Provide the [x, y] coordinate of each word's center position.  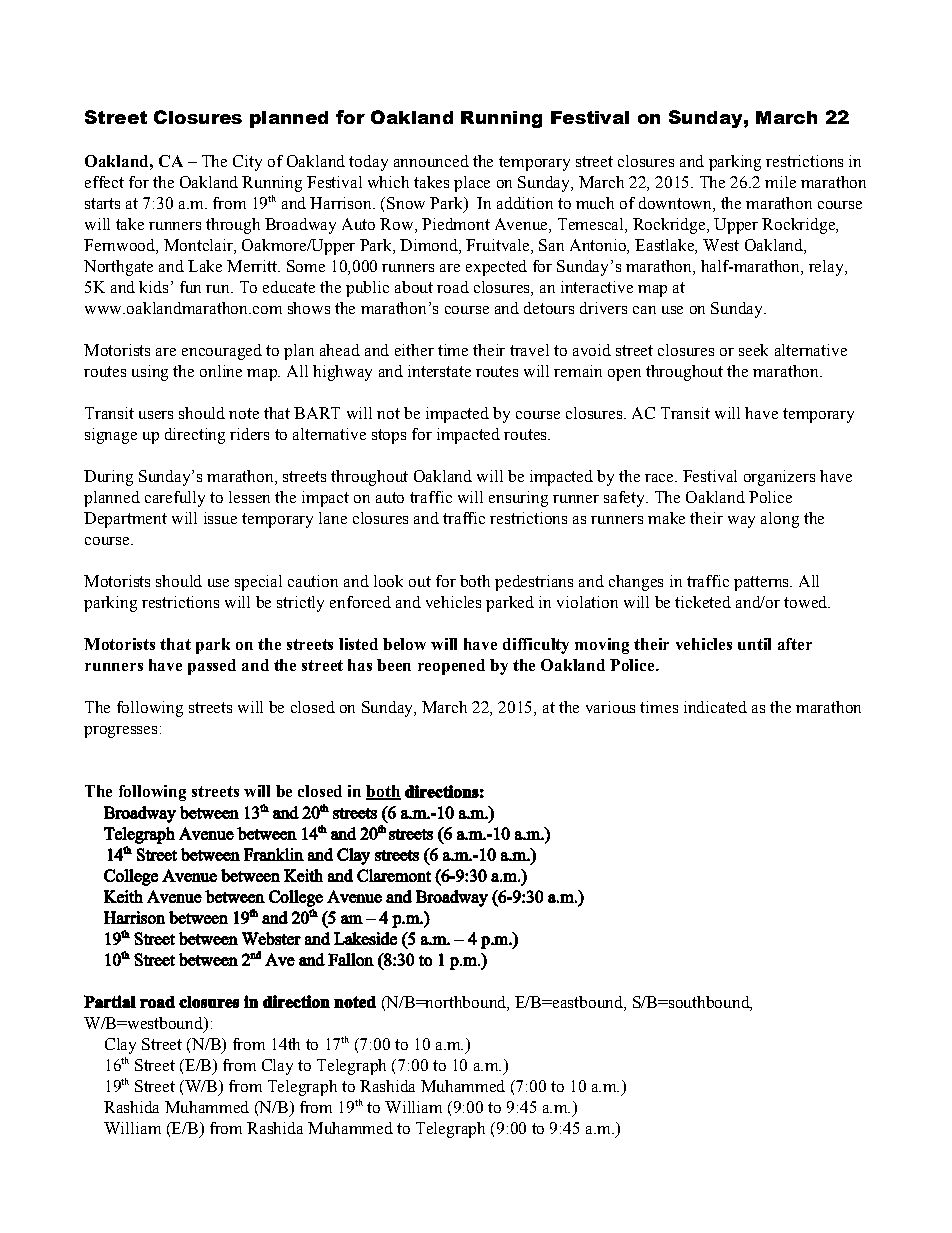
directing [195, 436]
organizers [779, 478]
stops [389, 436]
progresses [120, 732]
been [394, 665]
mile [780, 182]
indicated [715, 707]
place [472, 184]
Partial [110, 1001]
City [247, 163]
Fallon [351, 959]
